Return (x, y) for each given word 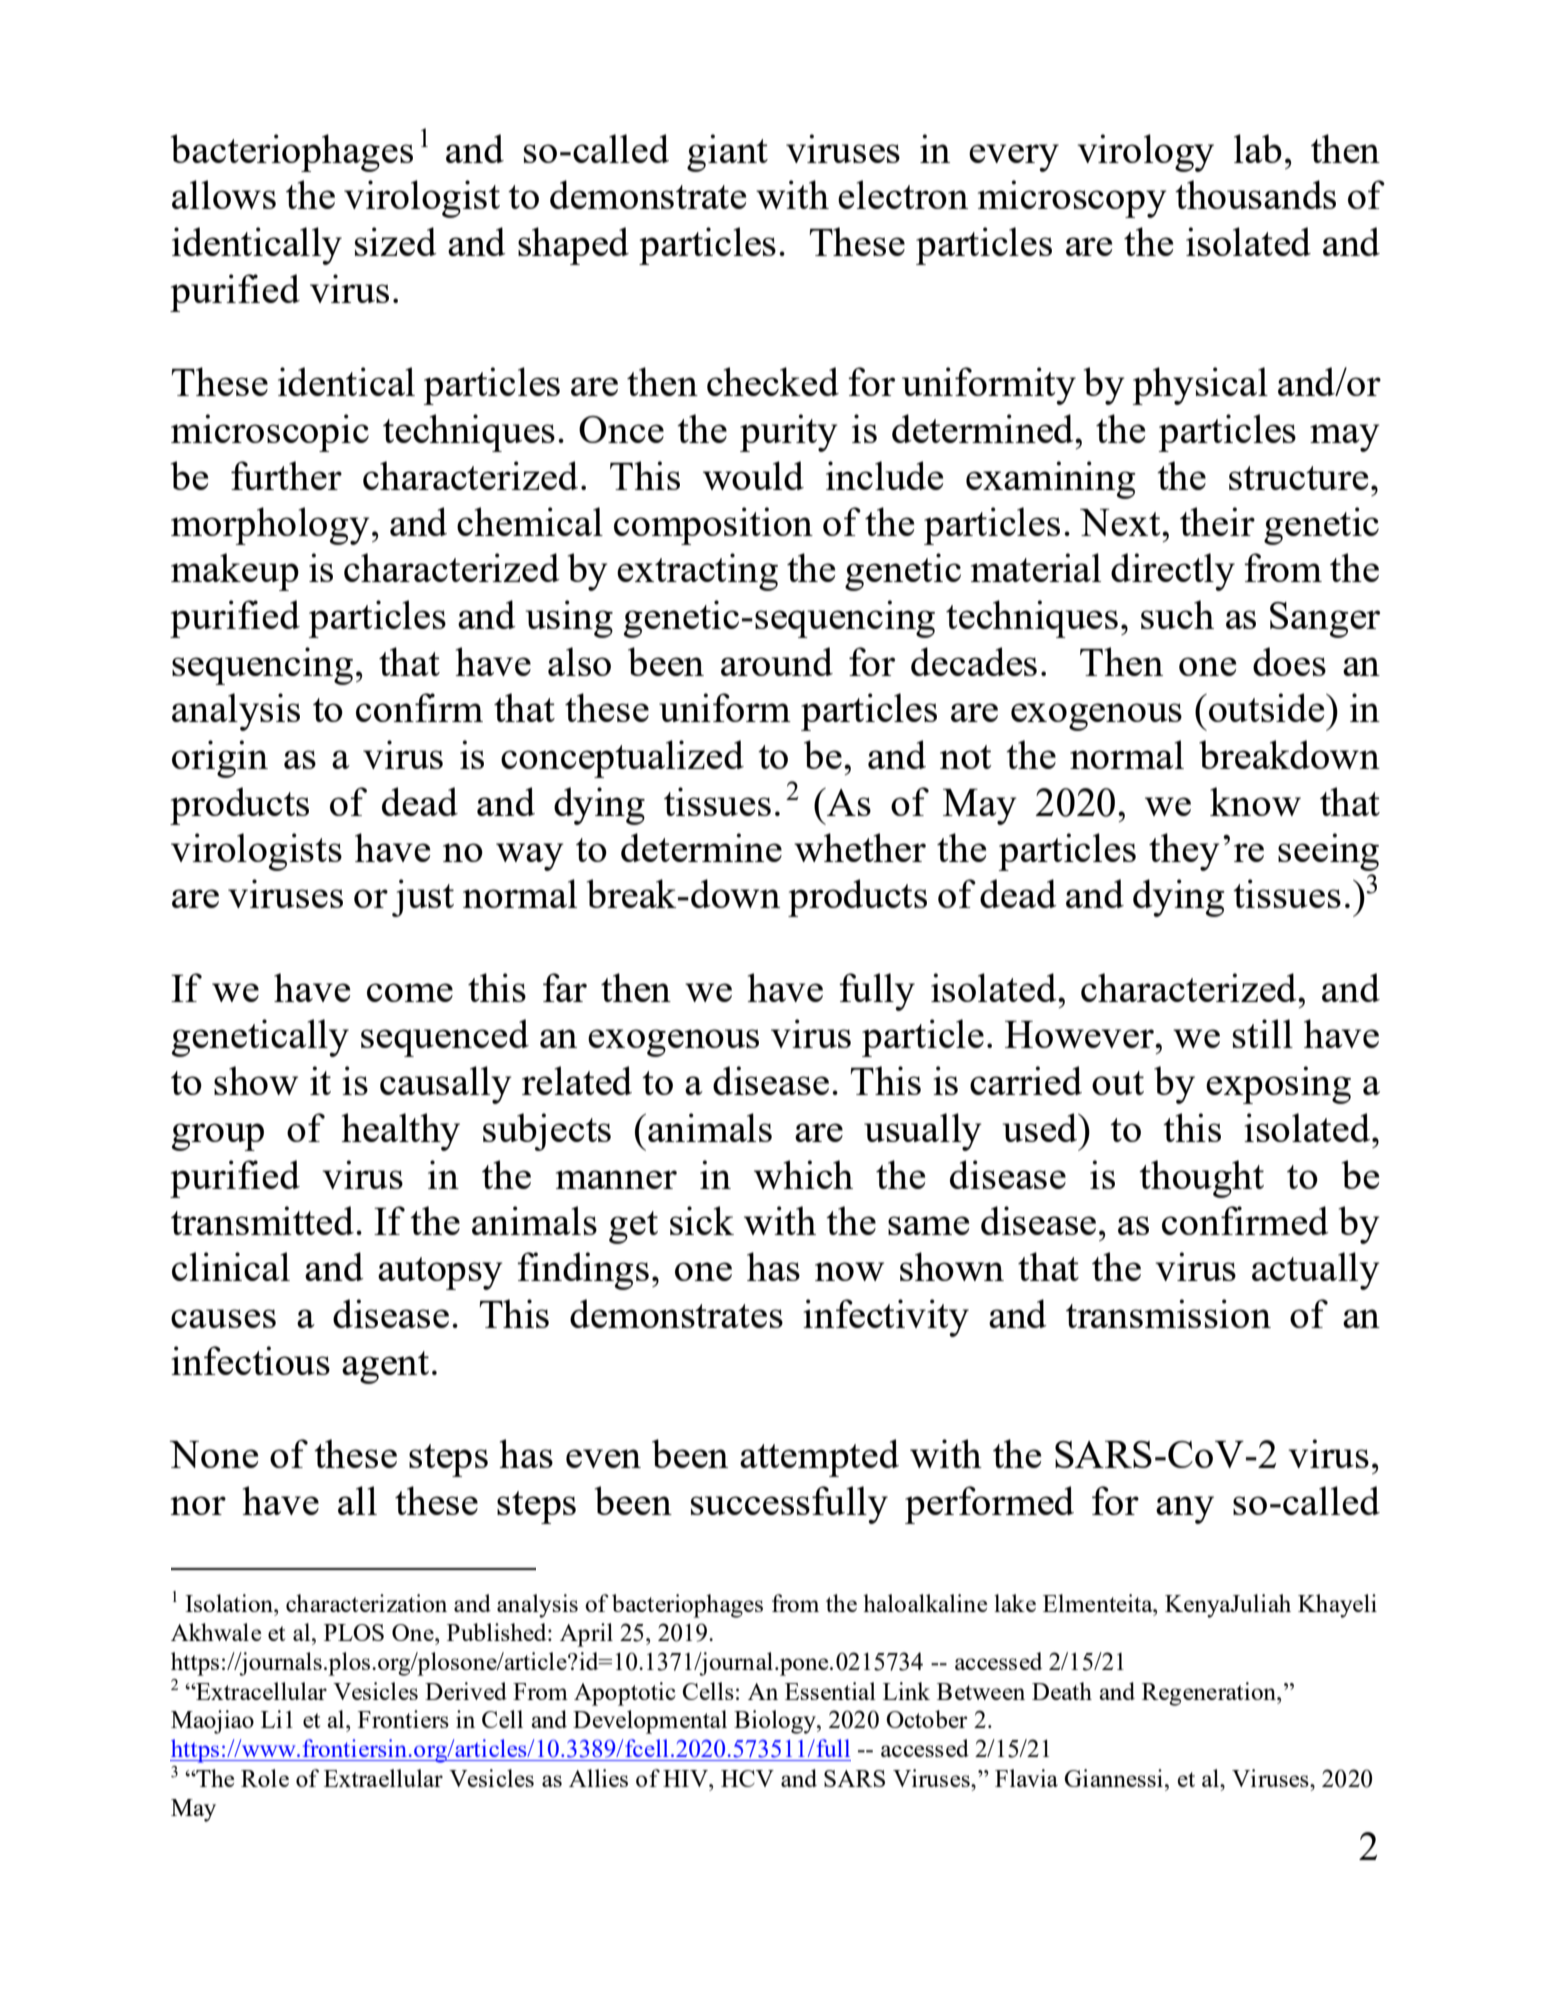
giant (727, 153)
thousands (1255, 194)
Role (265, 1778)
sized (396, 241)
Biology (776, 1722)
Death (1062, 1691)
